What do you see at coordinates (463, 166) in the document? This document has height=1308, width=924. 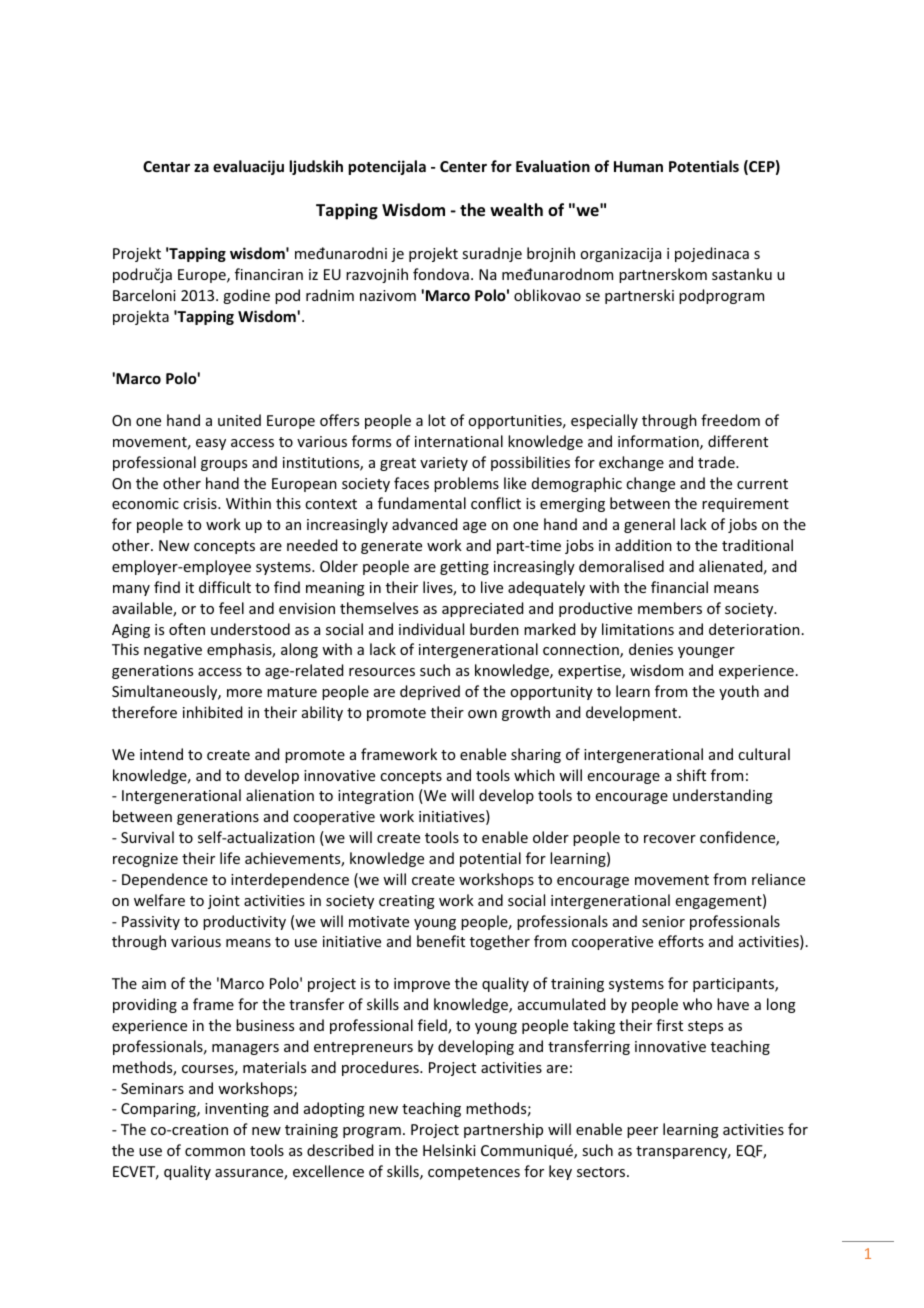 I see `Center` at bounding box center [463, 166].
